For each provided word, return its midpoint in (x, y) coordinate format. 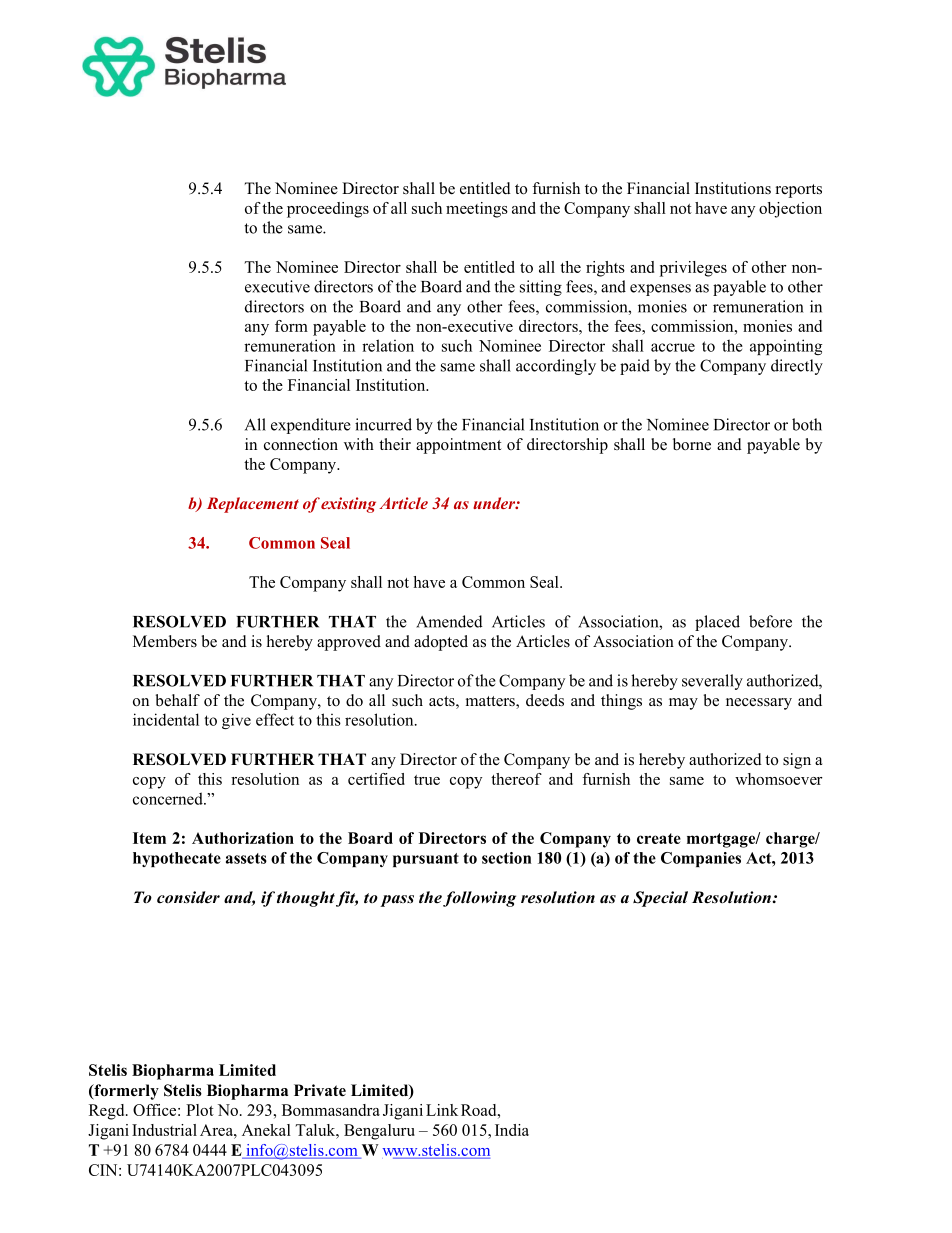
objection (790, 210)
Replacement (253, 505)
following (479, 899)
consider (188, 897)
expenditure (311, 426)
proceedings (328, 210)
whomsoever (779, 779)
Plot (200, 1110)
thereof (516, 779)
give (236, 721)
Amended (449, 621)
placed (717, 623)
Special (660, 899)
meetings (477, 210)
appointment (458, 446)
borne (692, 444)
